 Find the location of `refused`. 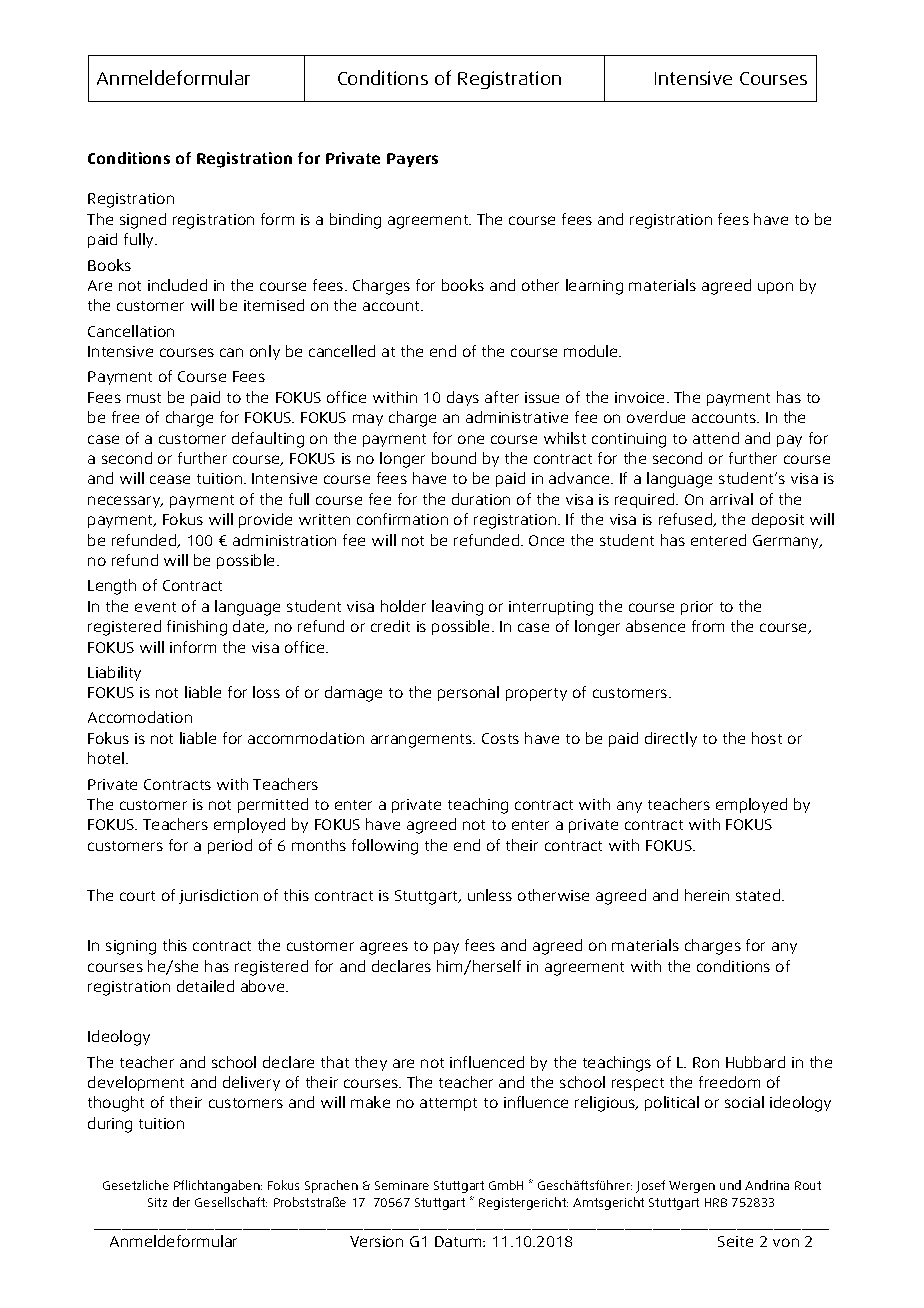

refused is located at coordinates (687, 520).
